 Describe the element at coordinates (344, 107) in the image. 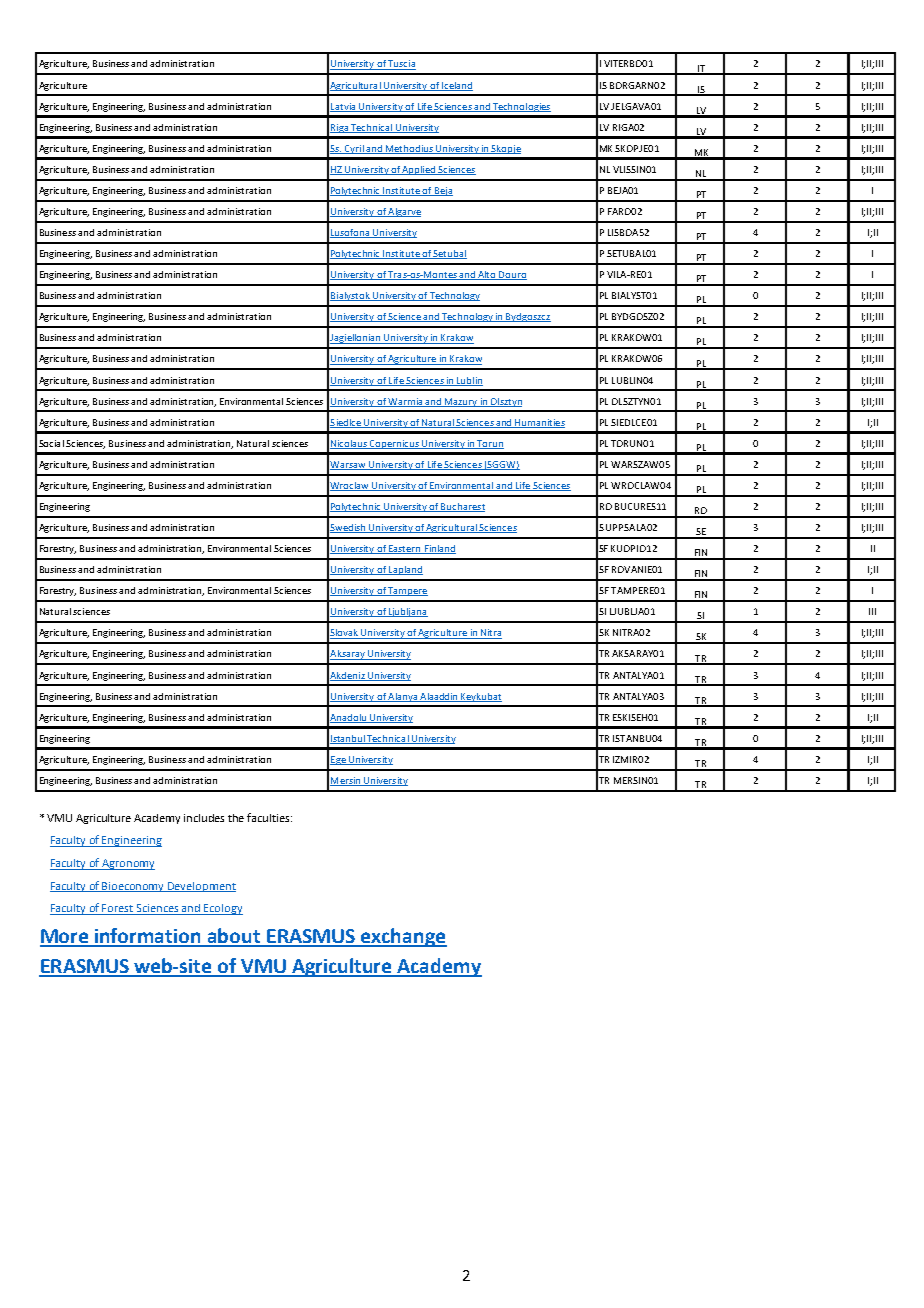

I see `Latvia` at that location.
